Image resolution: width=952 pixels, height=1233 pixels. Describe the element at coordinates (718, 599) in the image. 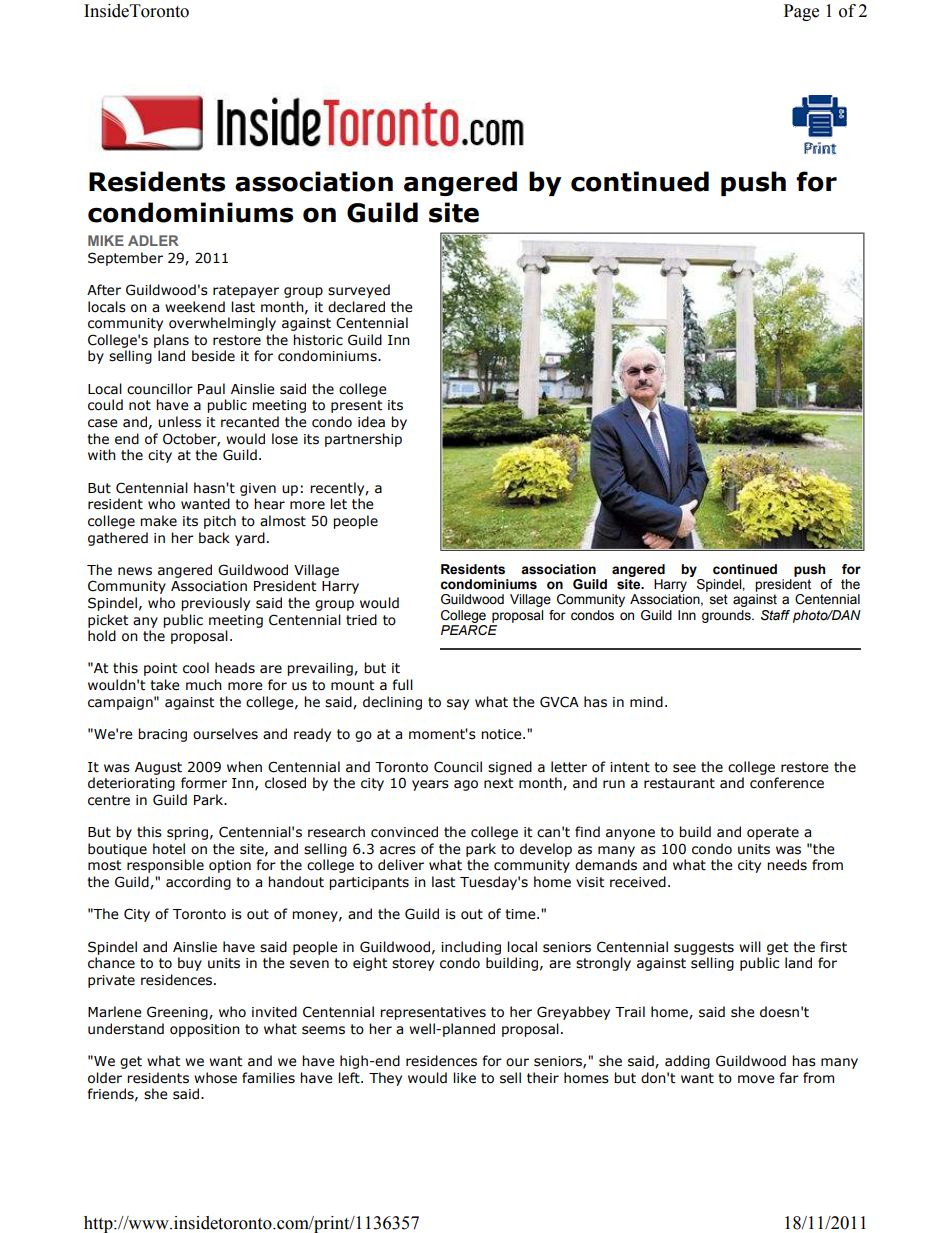

I see `set` at that location.
